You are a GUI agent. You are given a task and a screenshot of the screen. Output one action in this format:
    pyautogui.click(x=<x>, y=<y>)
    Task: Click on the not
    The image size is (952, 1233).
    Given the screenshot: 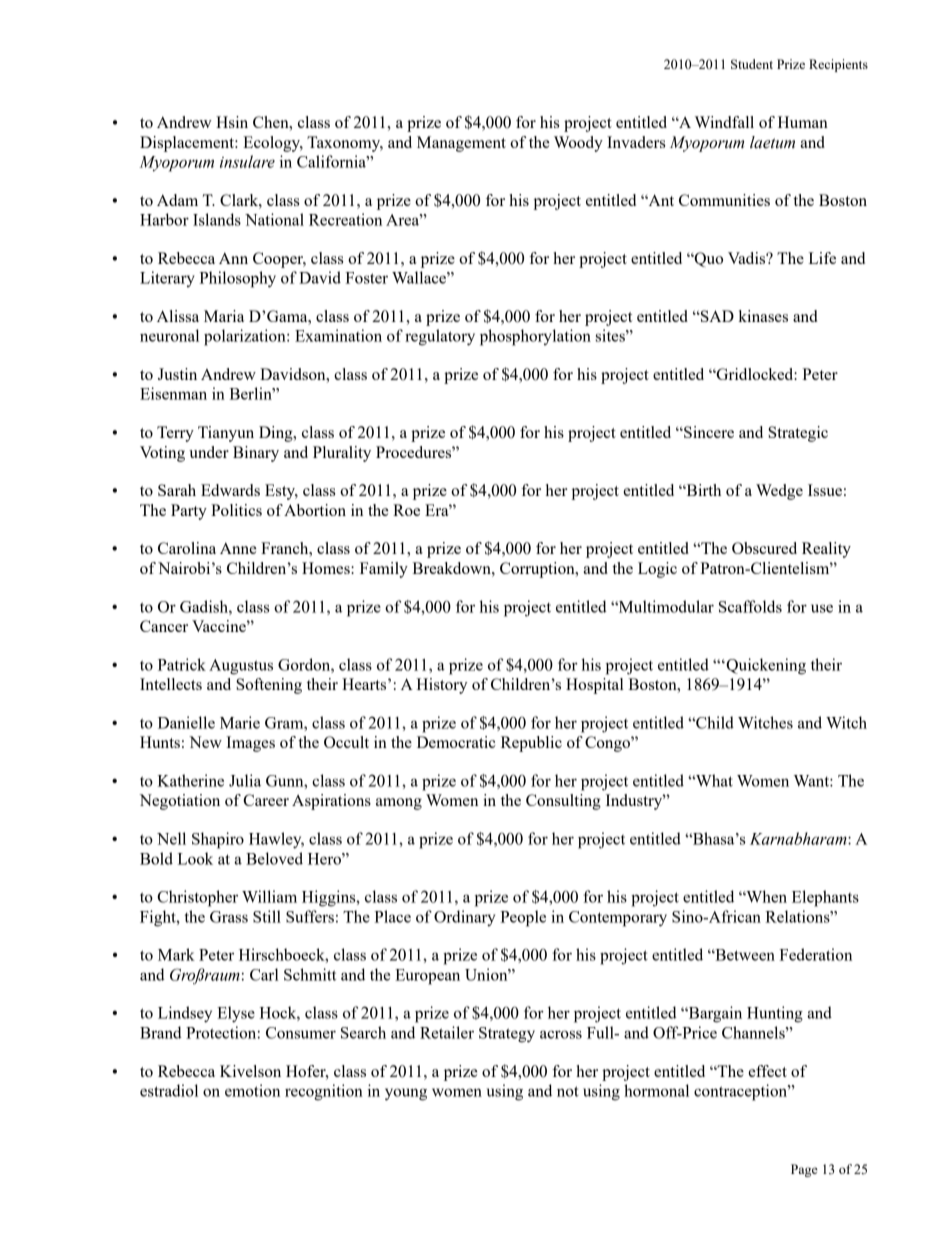 What is the action you would take?
    pyautogui.click(x=568, y=1091)
